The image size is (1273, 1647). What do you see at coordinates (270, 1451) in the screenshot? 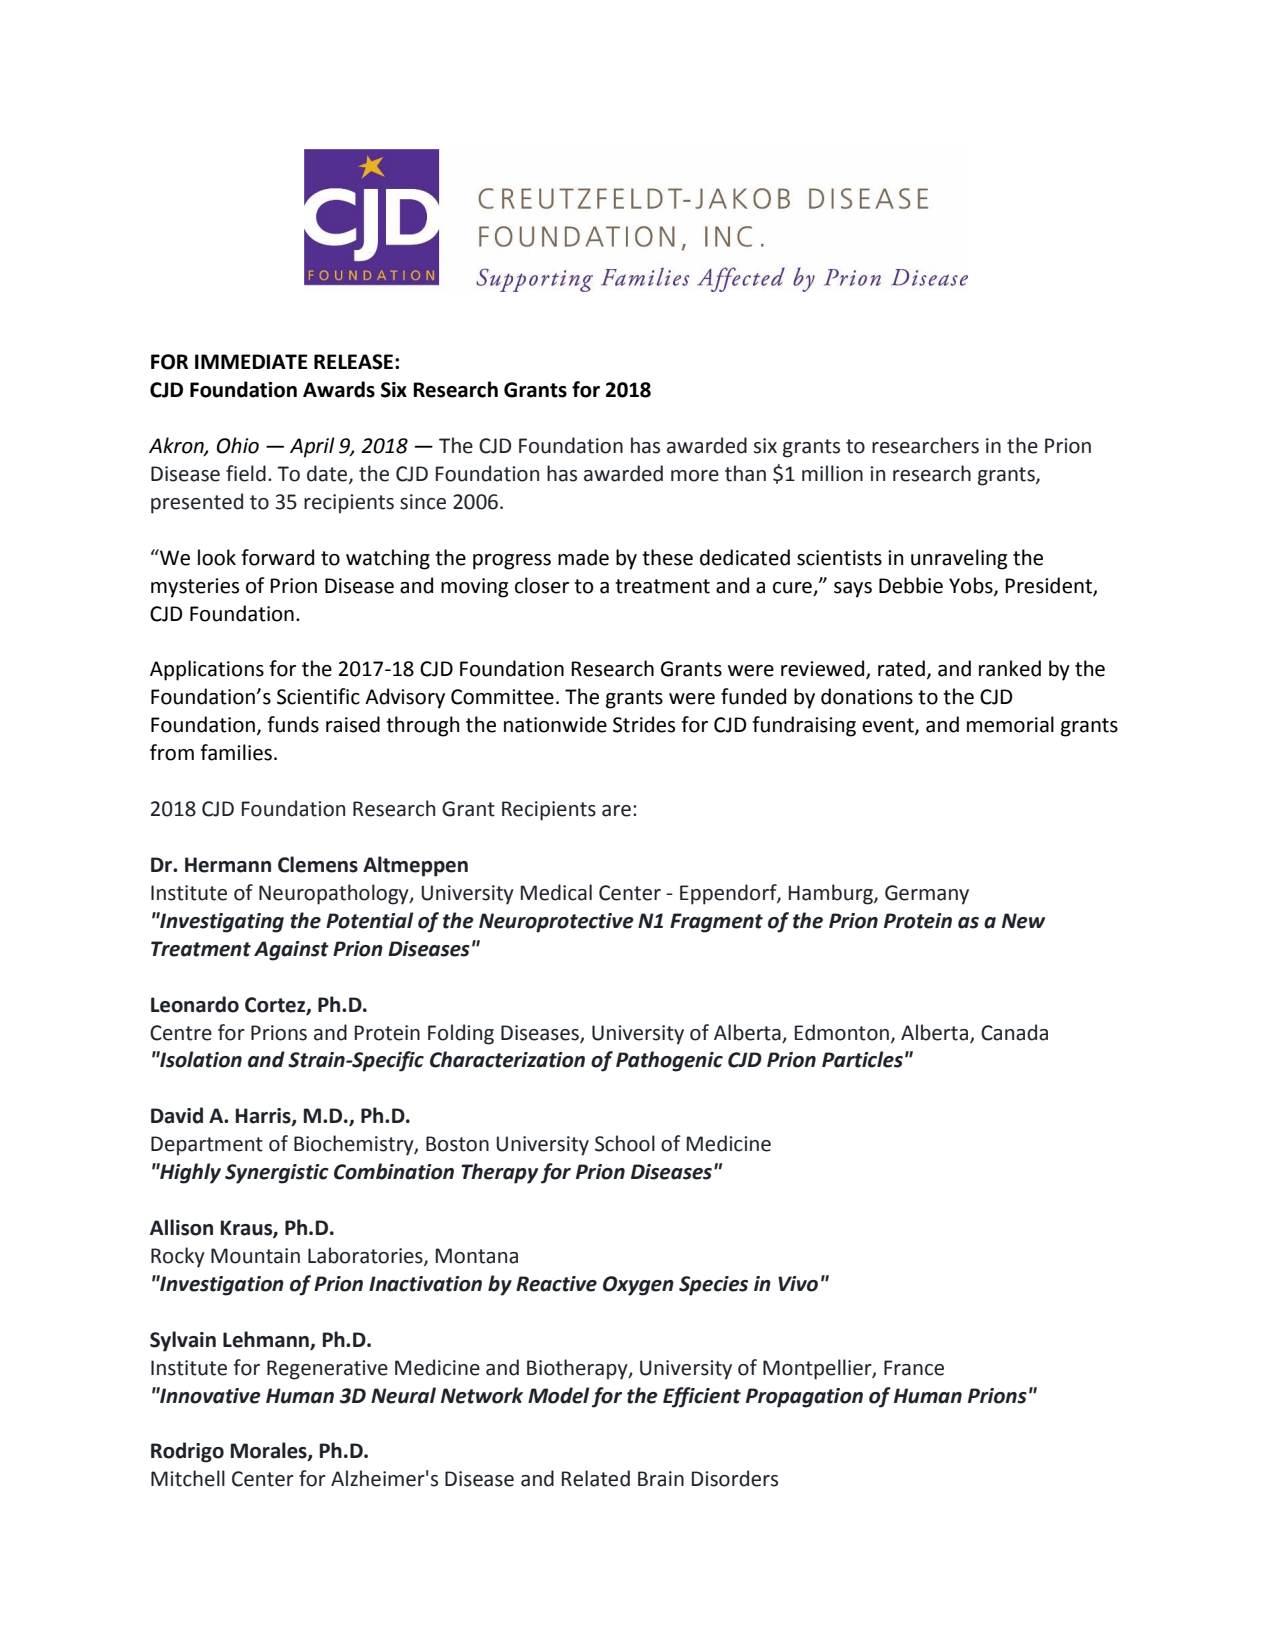
I see `Morales` at bounding box center [270, 1451].
